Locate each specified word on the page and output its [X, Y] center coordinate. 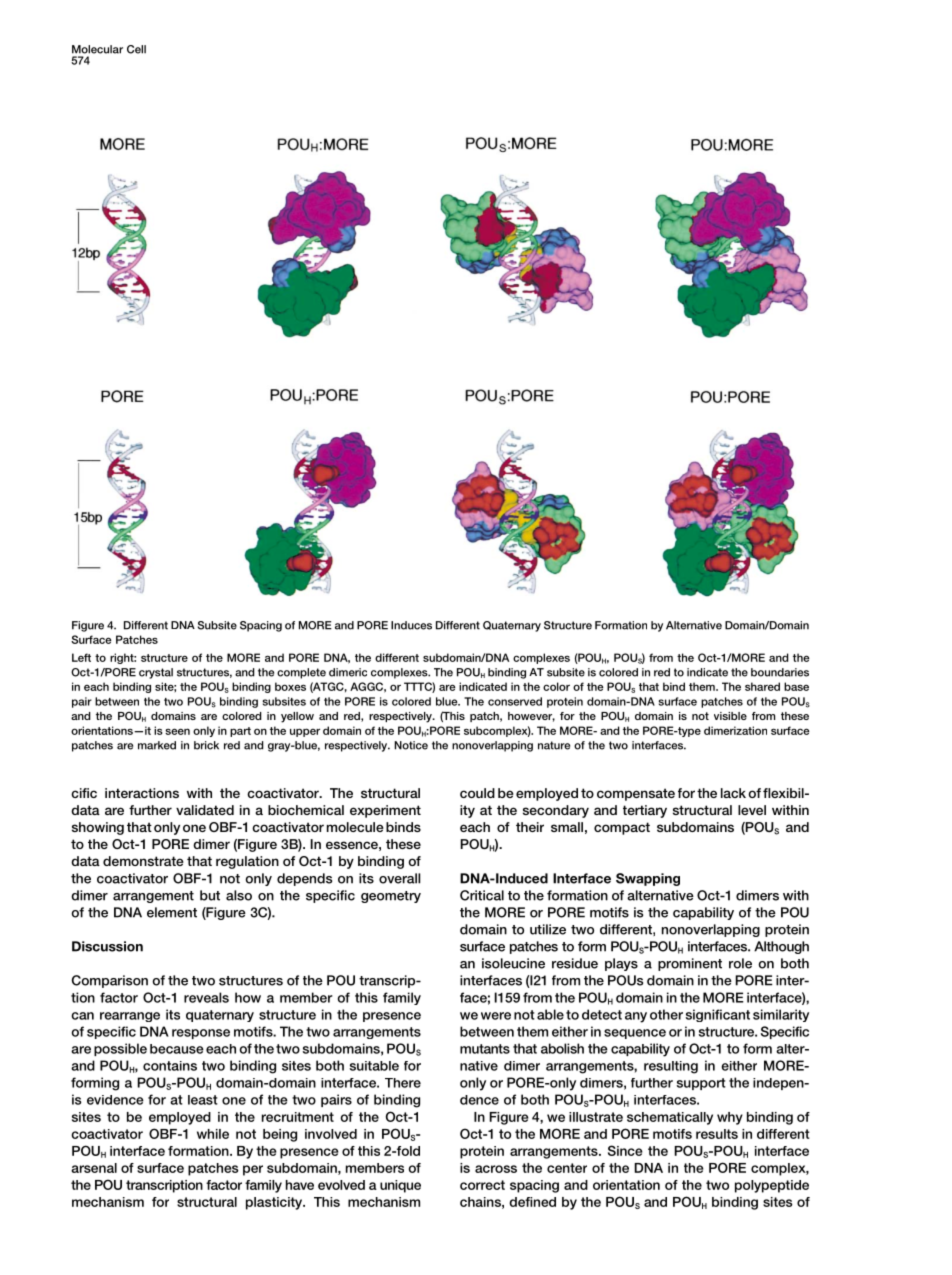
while [213, 1134]
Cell [136, 49]
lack [733, 793]
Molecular [97, 49]
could [477, 793]
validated [205, 810]
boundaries [780, 672]
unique [400, 1186]
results [717, 1134]
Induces [411, 625]
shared [762, 686]
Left [81, 657]
